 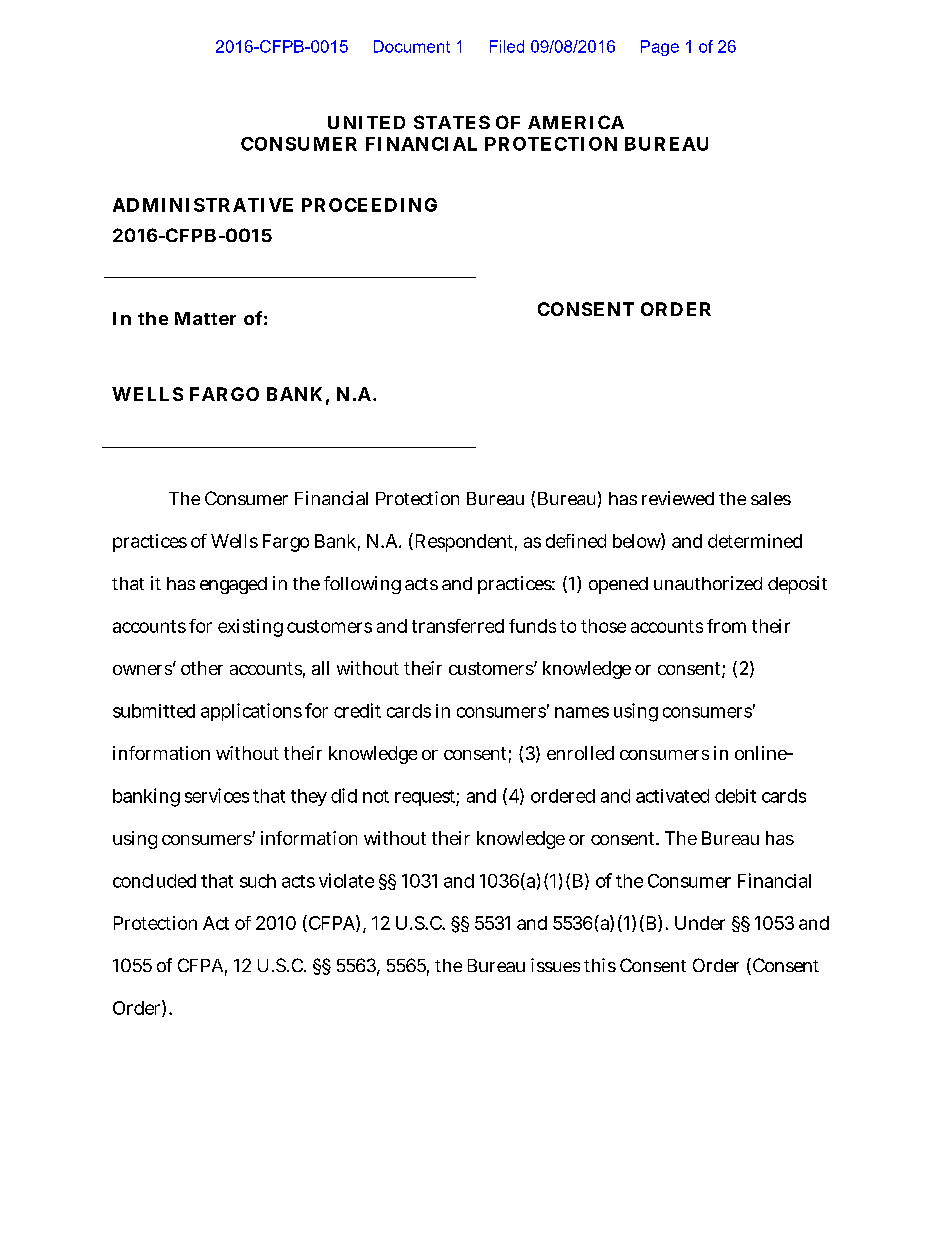 I want to click on issues, so click(x=555, y=965).
